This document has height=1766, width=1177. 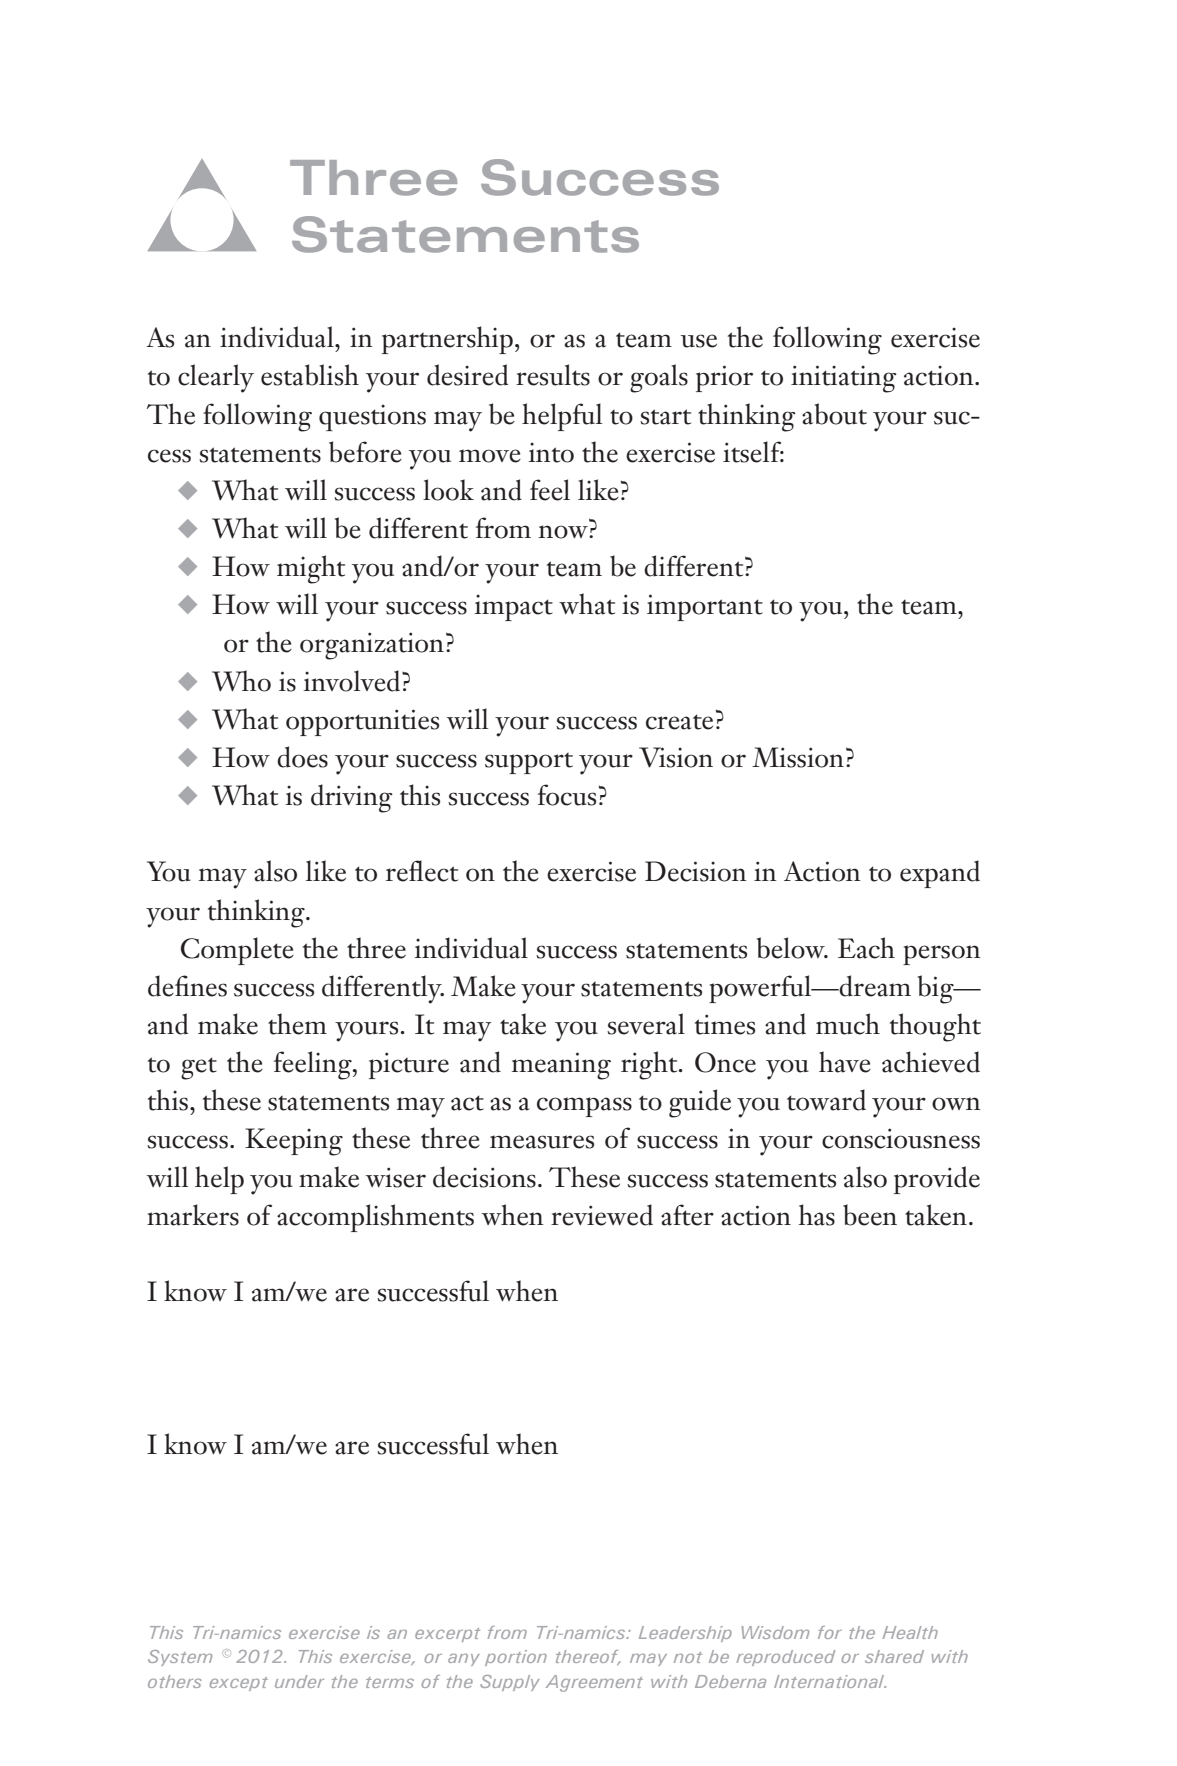 What do you see at coordinates (602, 1215) in the document?
I see `reviewed` at bounding box center [602, 1215].
